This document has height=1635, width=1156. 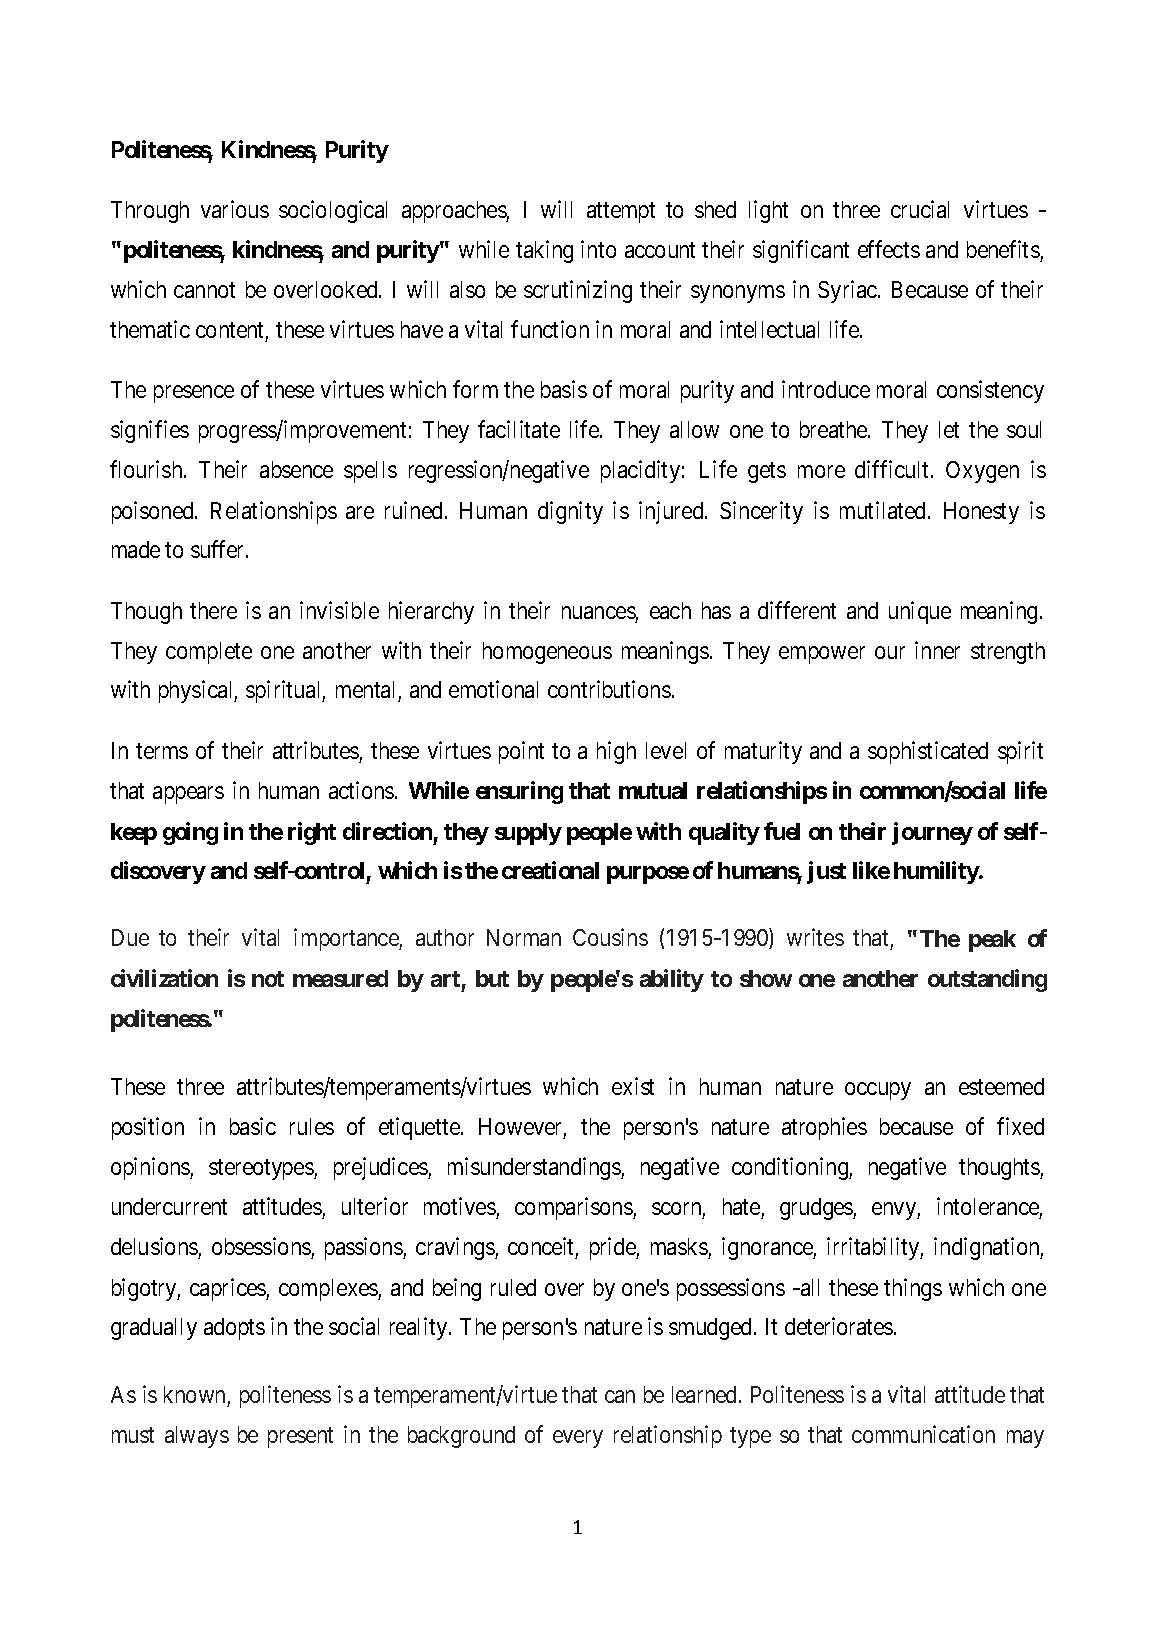 What do you see at coordinates (578, 1439) in the document?
I see `every` at bounding box center [578, 1439].
